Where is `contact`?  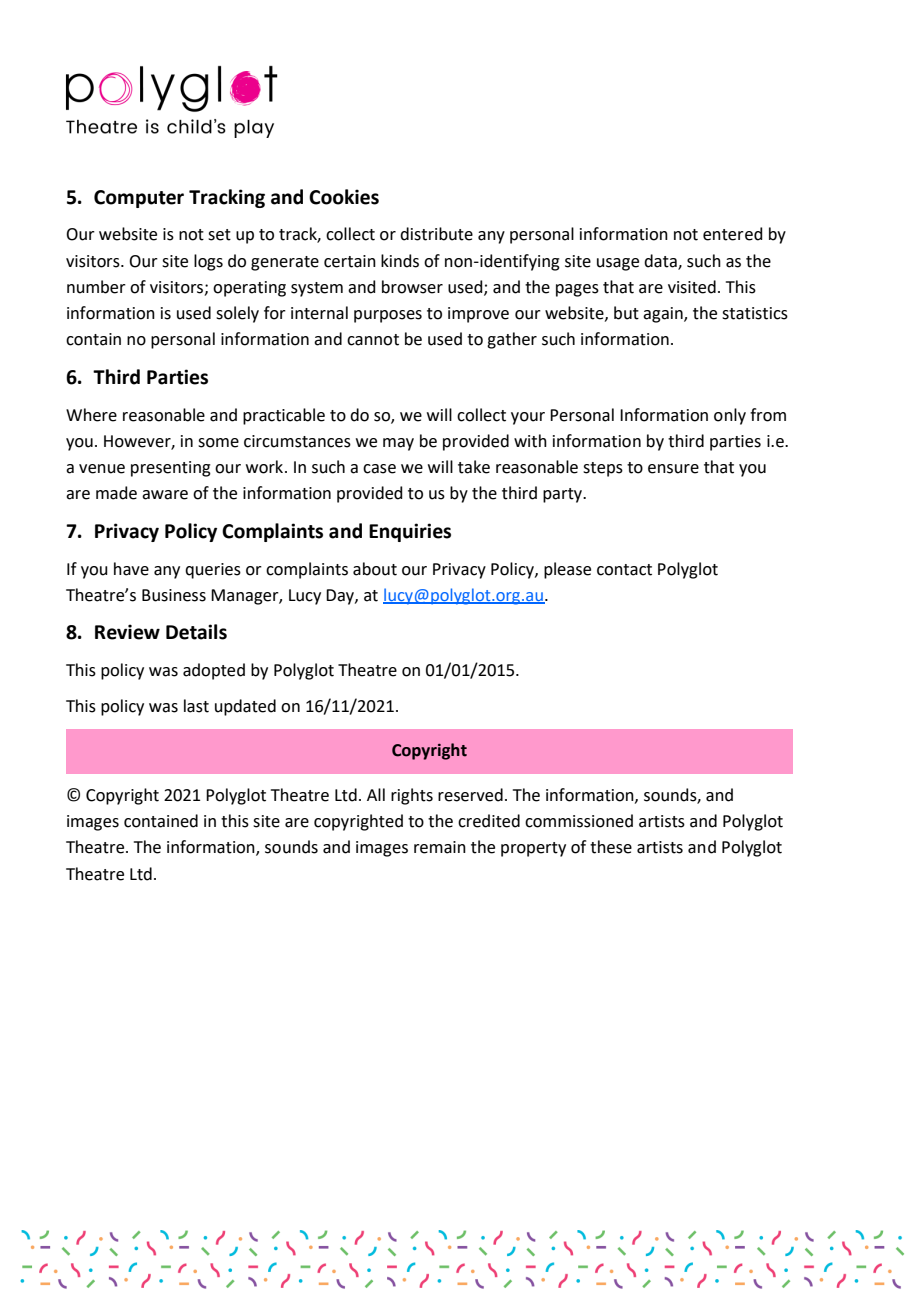 contact is located at coordinates (624, 570).
